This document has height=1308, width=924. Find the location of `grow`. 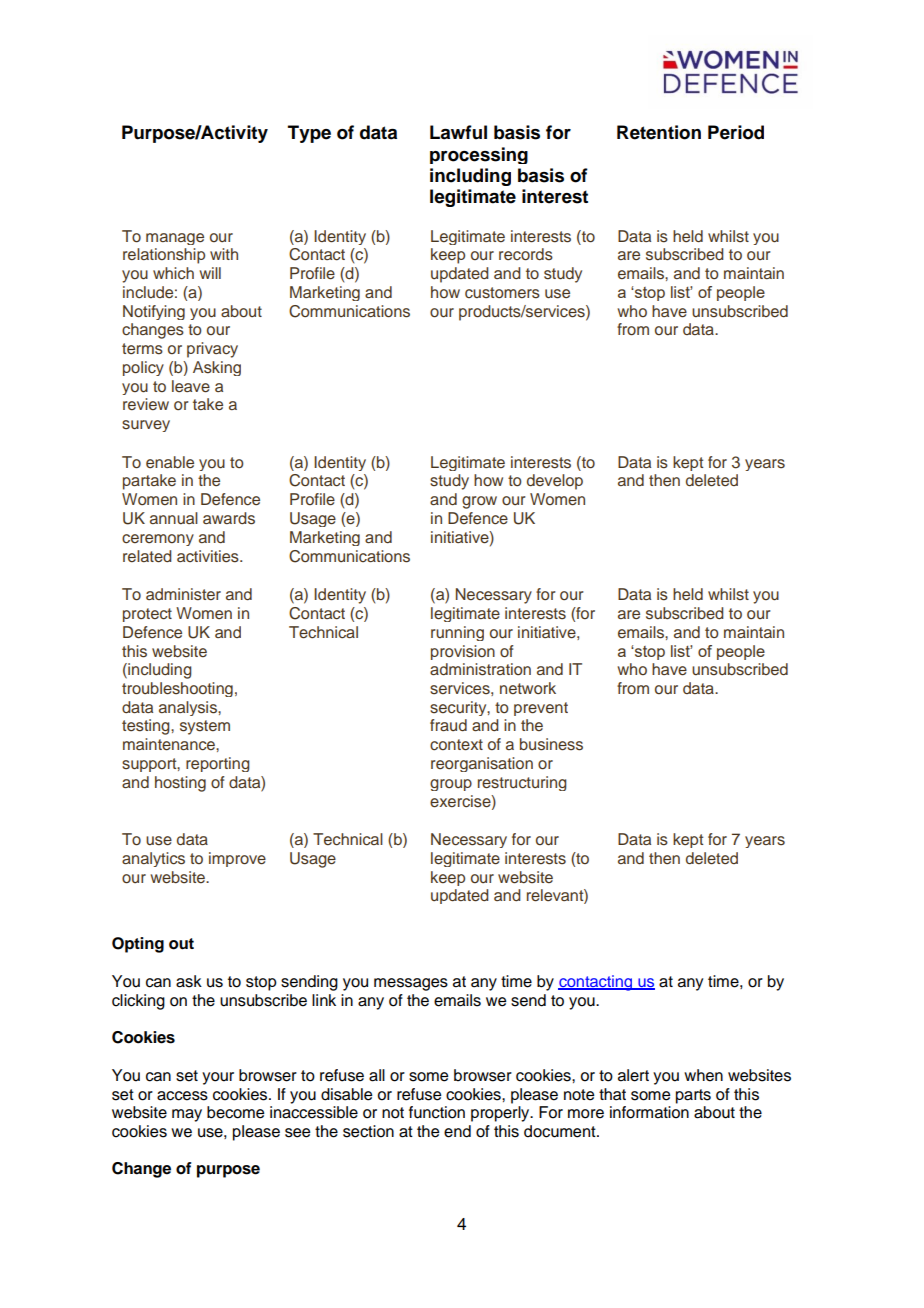

grow is located at coordinates (479, 502).
